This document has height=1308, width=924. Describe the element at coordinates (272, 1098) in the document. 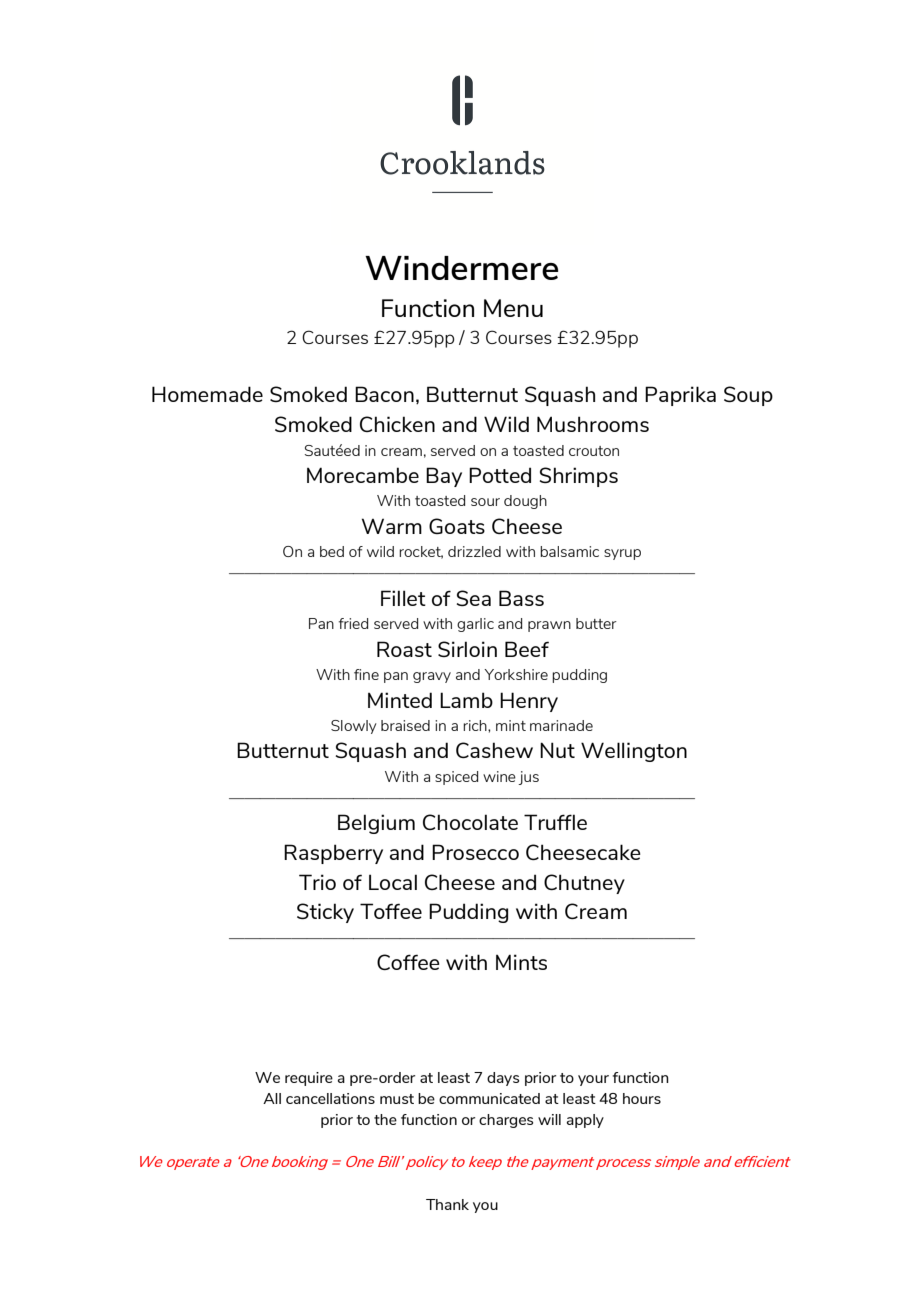

I see `All` at that location.
